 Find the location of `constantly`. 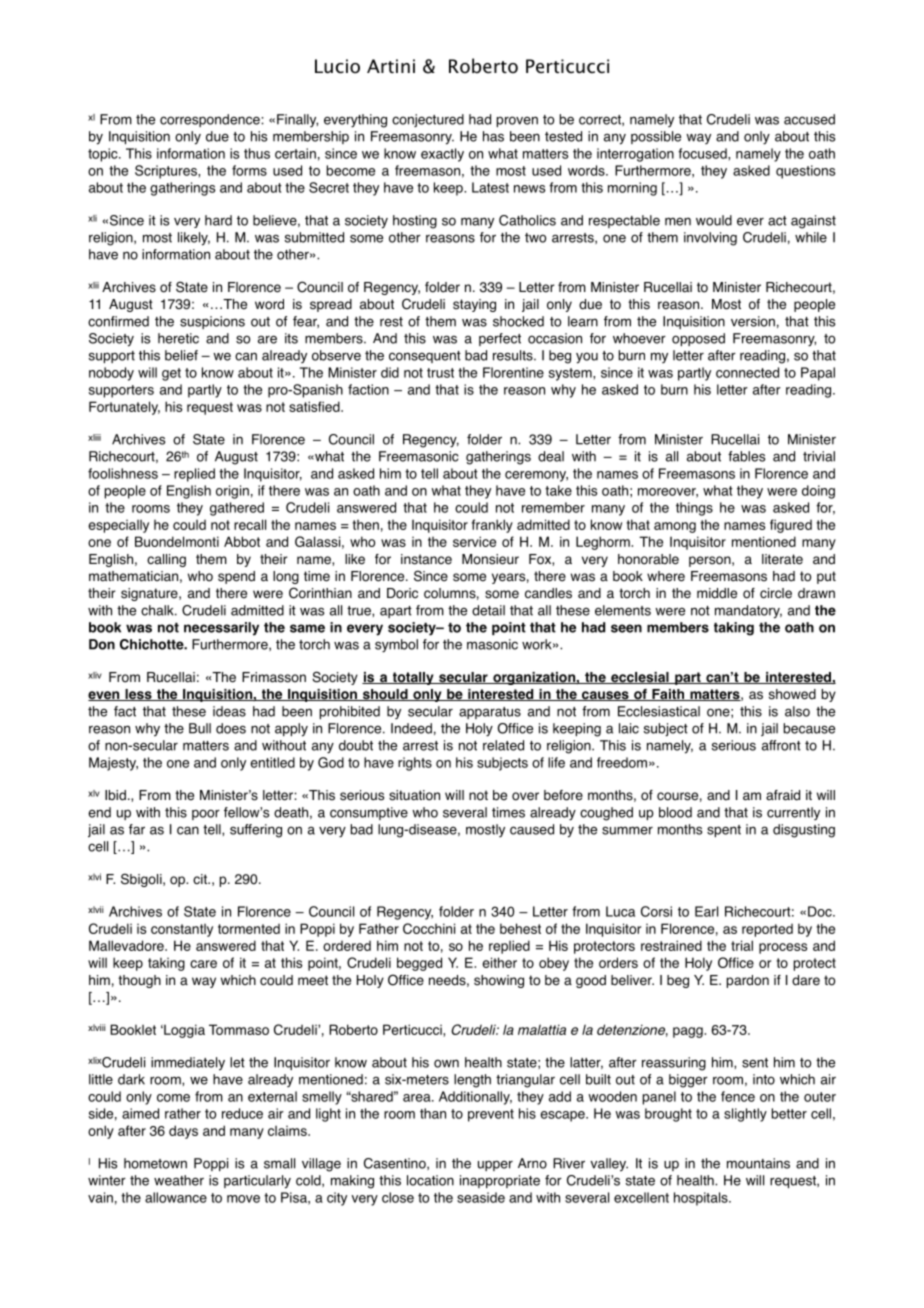

constantly is located at coordinates (182, 930).
